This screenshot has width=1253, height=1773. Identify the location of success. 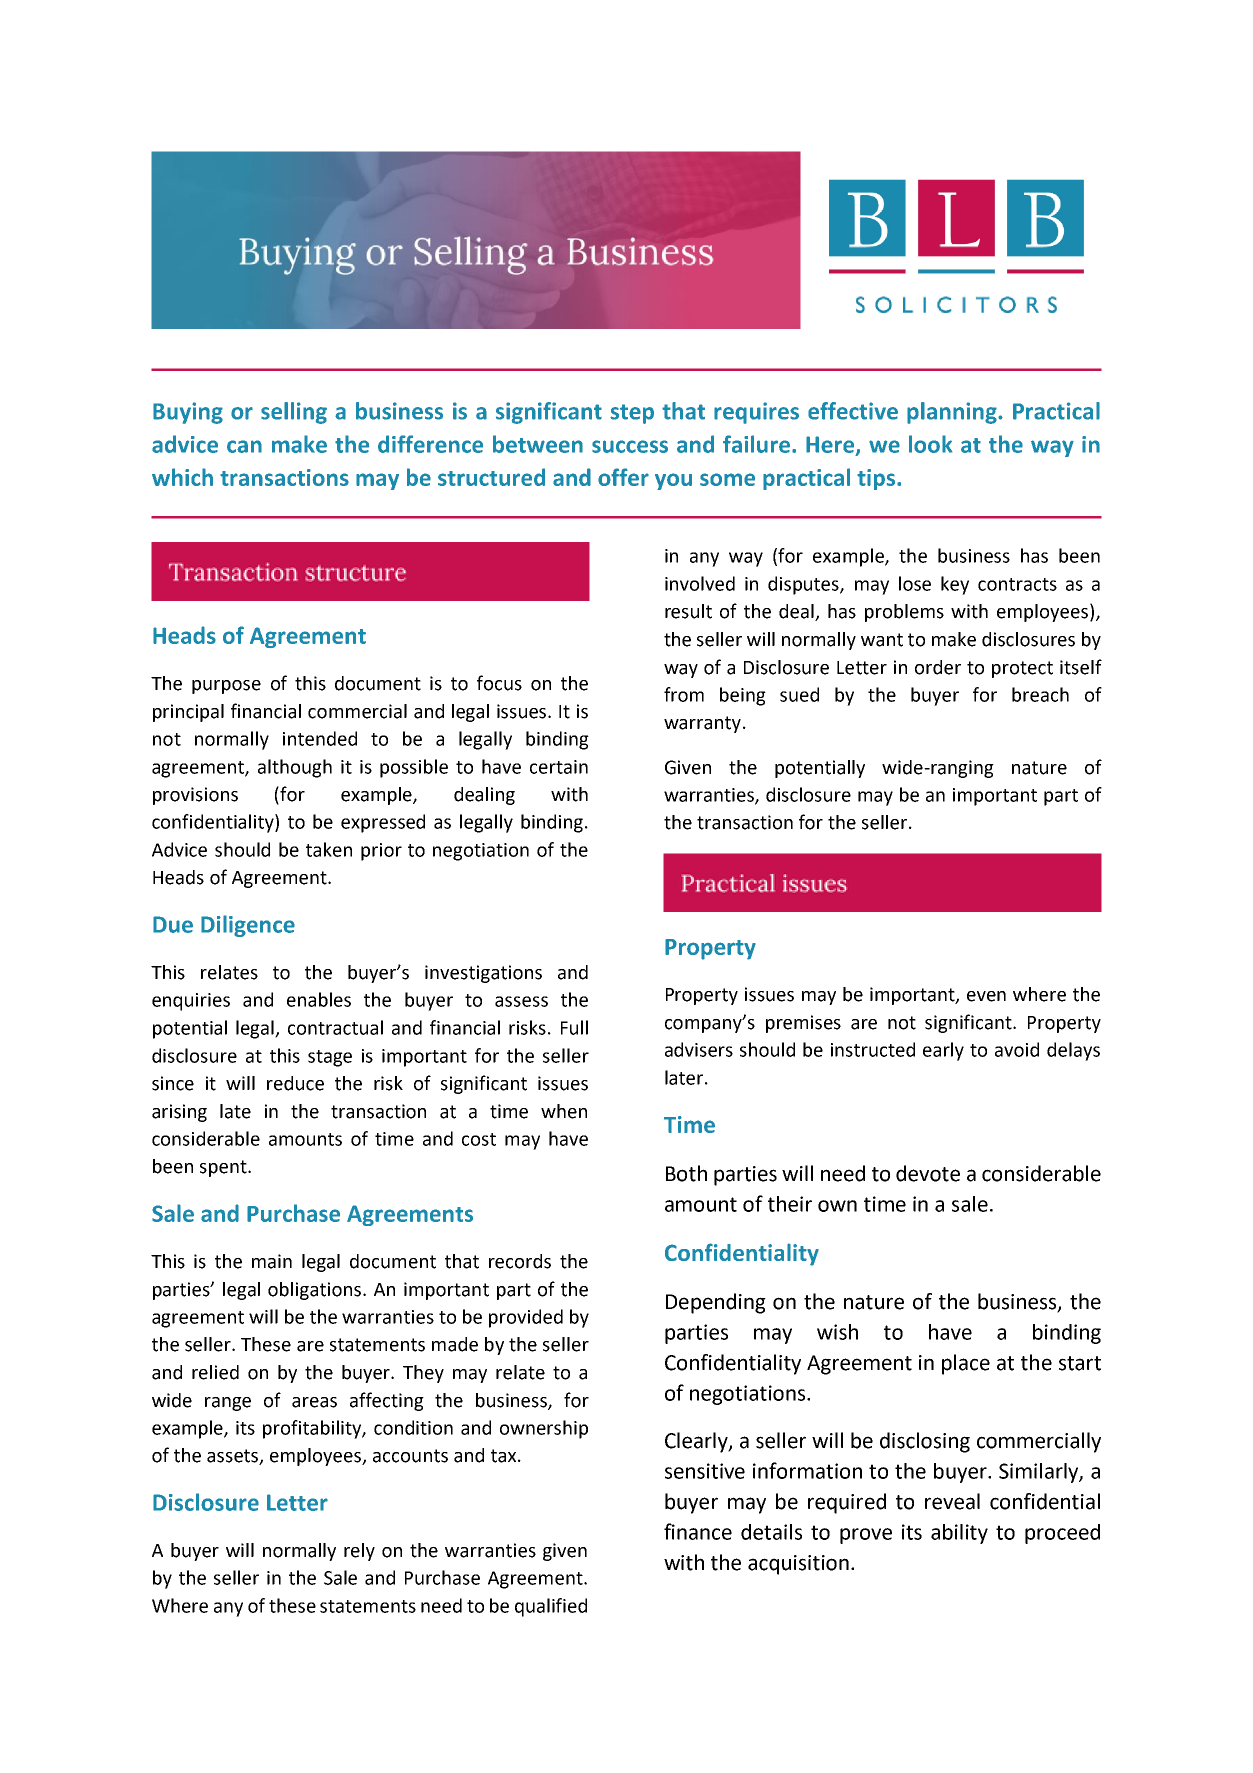
(630, 446).
